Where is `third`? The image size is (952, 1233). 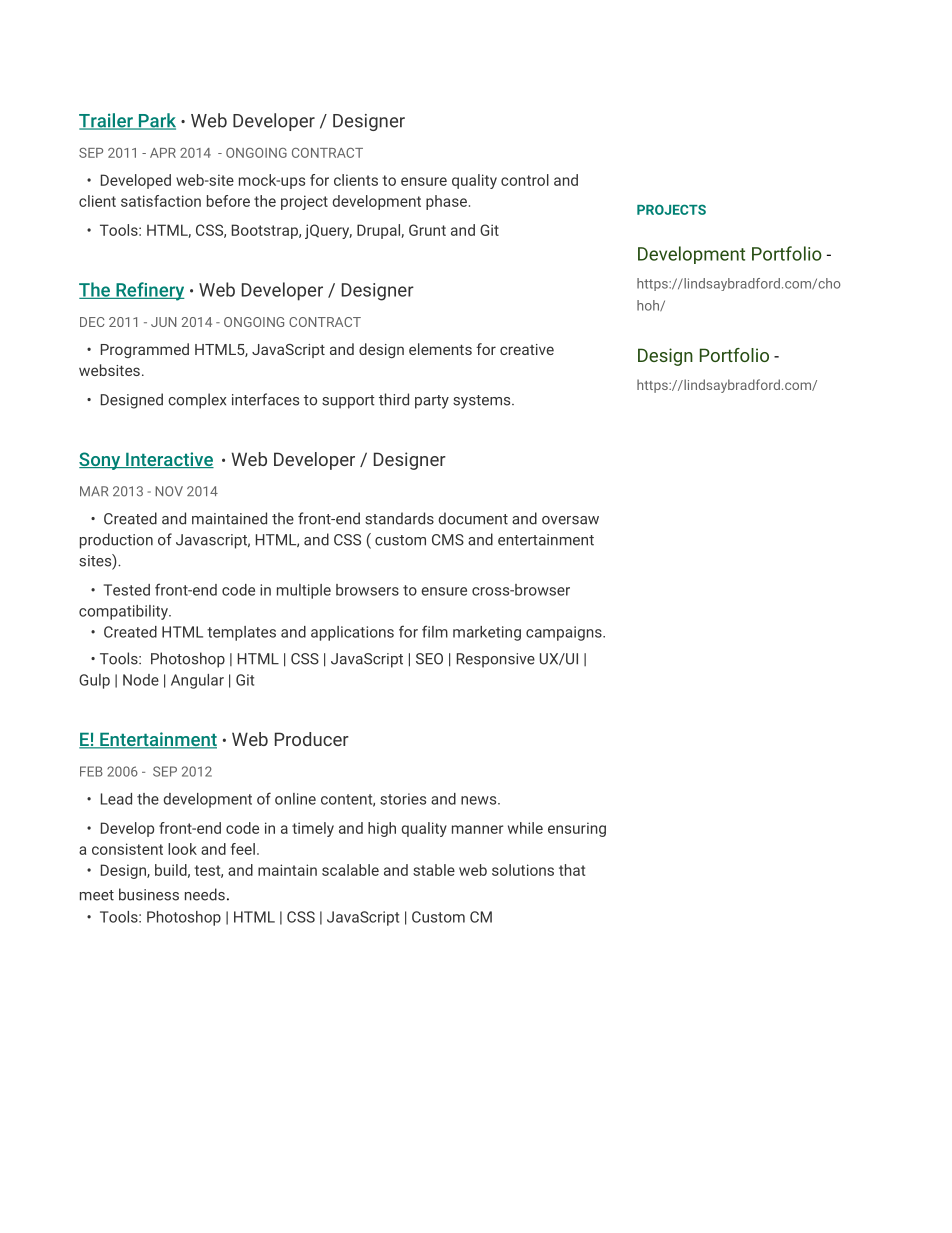 third is located at coordinates (394, 399).
